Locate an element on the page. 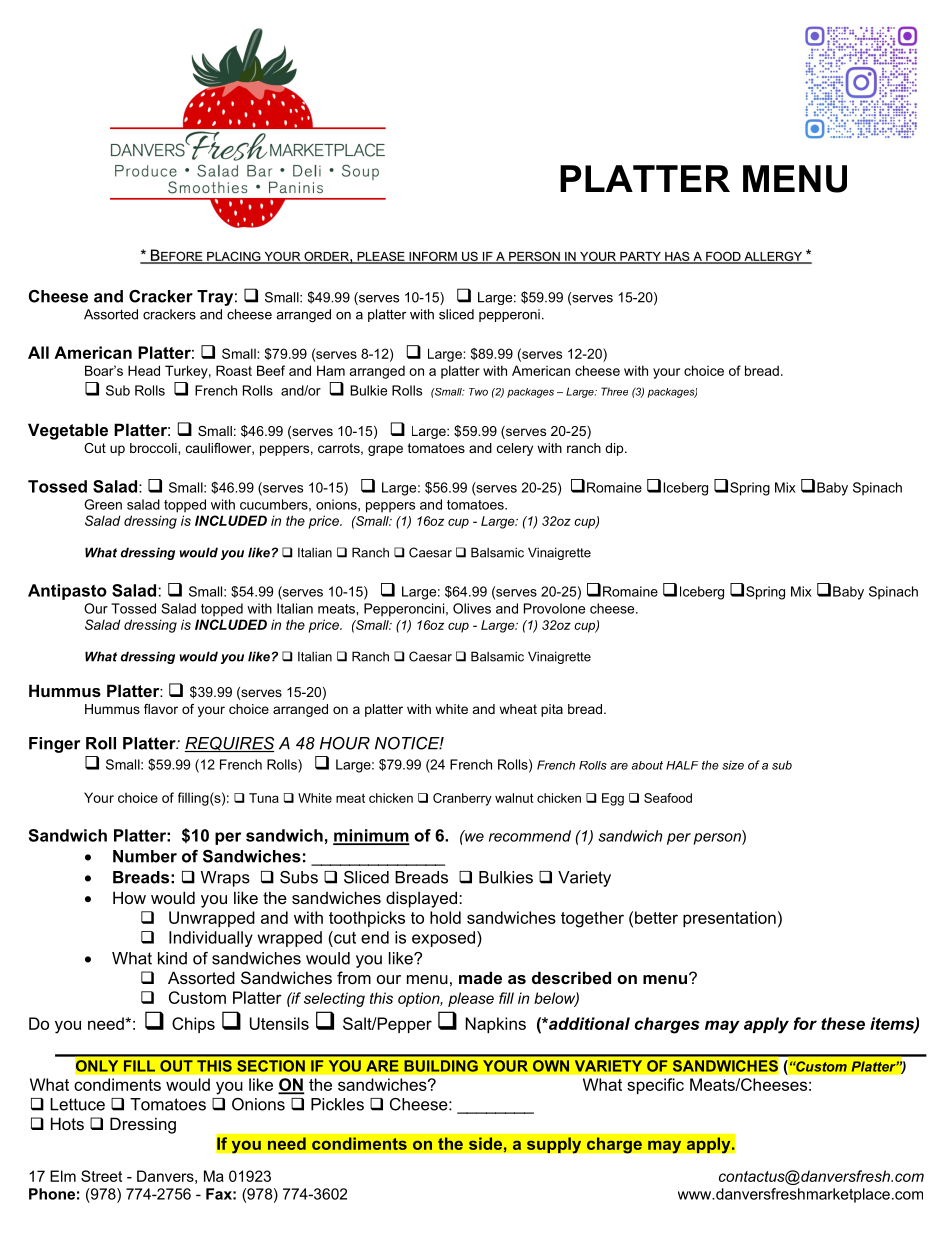 The height and width of the image is (1233, 952). Head is located at coordinates (144, 370).
